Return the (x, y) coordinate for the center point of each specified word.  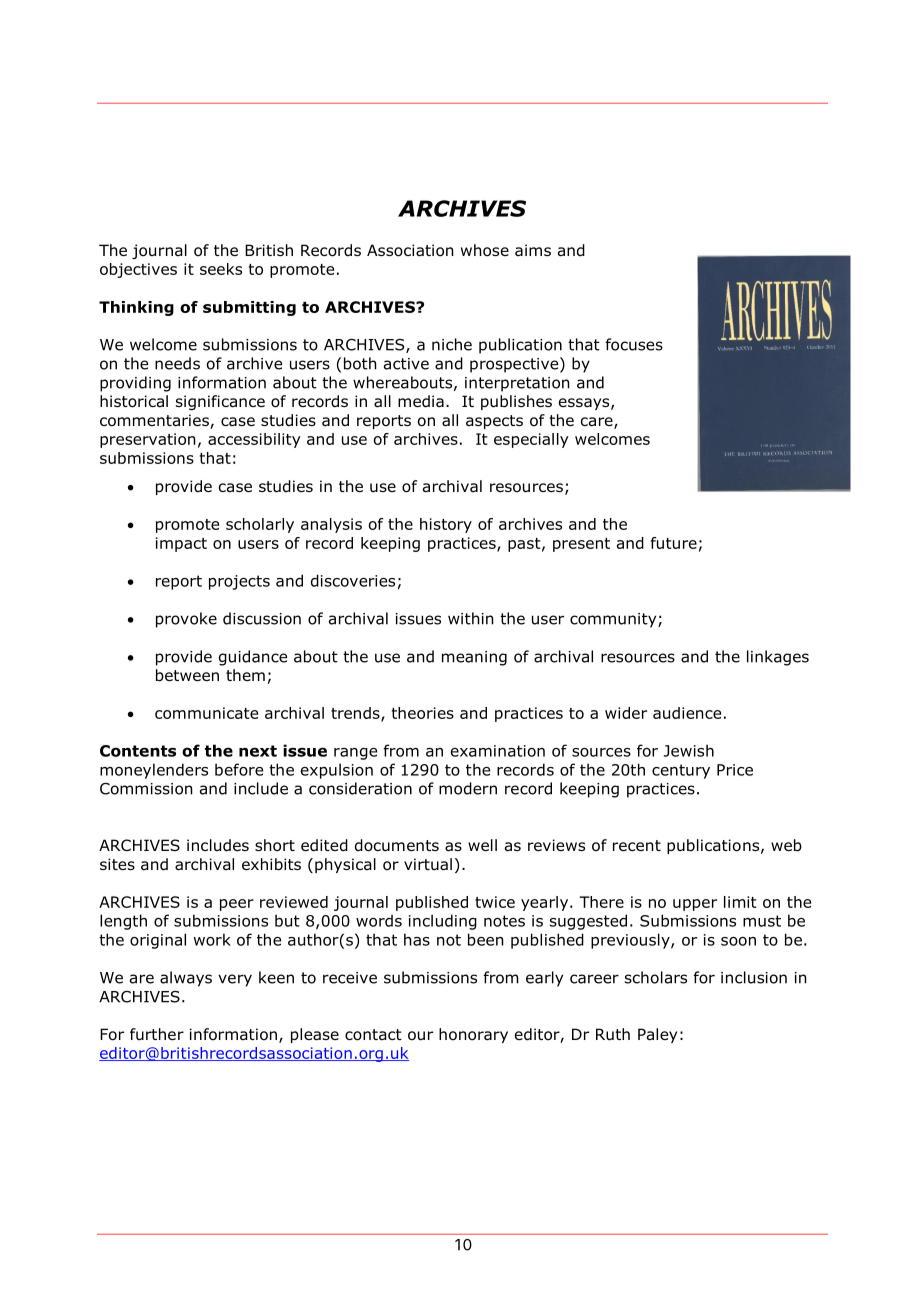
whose (485, 250)
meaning (474, 658)
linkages (778, 658)
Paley (657, 1035)
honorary (473, 1035)
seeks (221, 269)
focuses (634, 344)
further (157, 1034)
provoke (186, 620)
